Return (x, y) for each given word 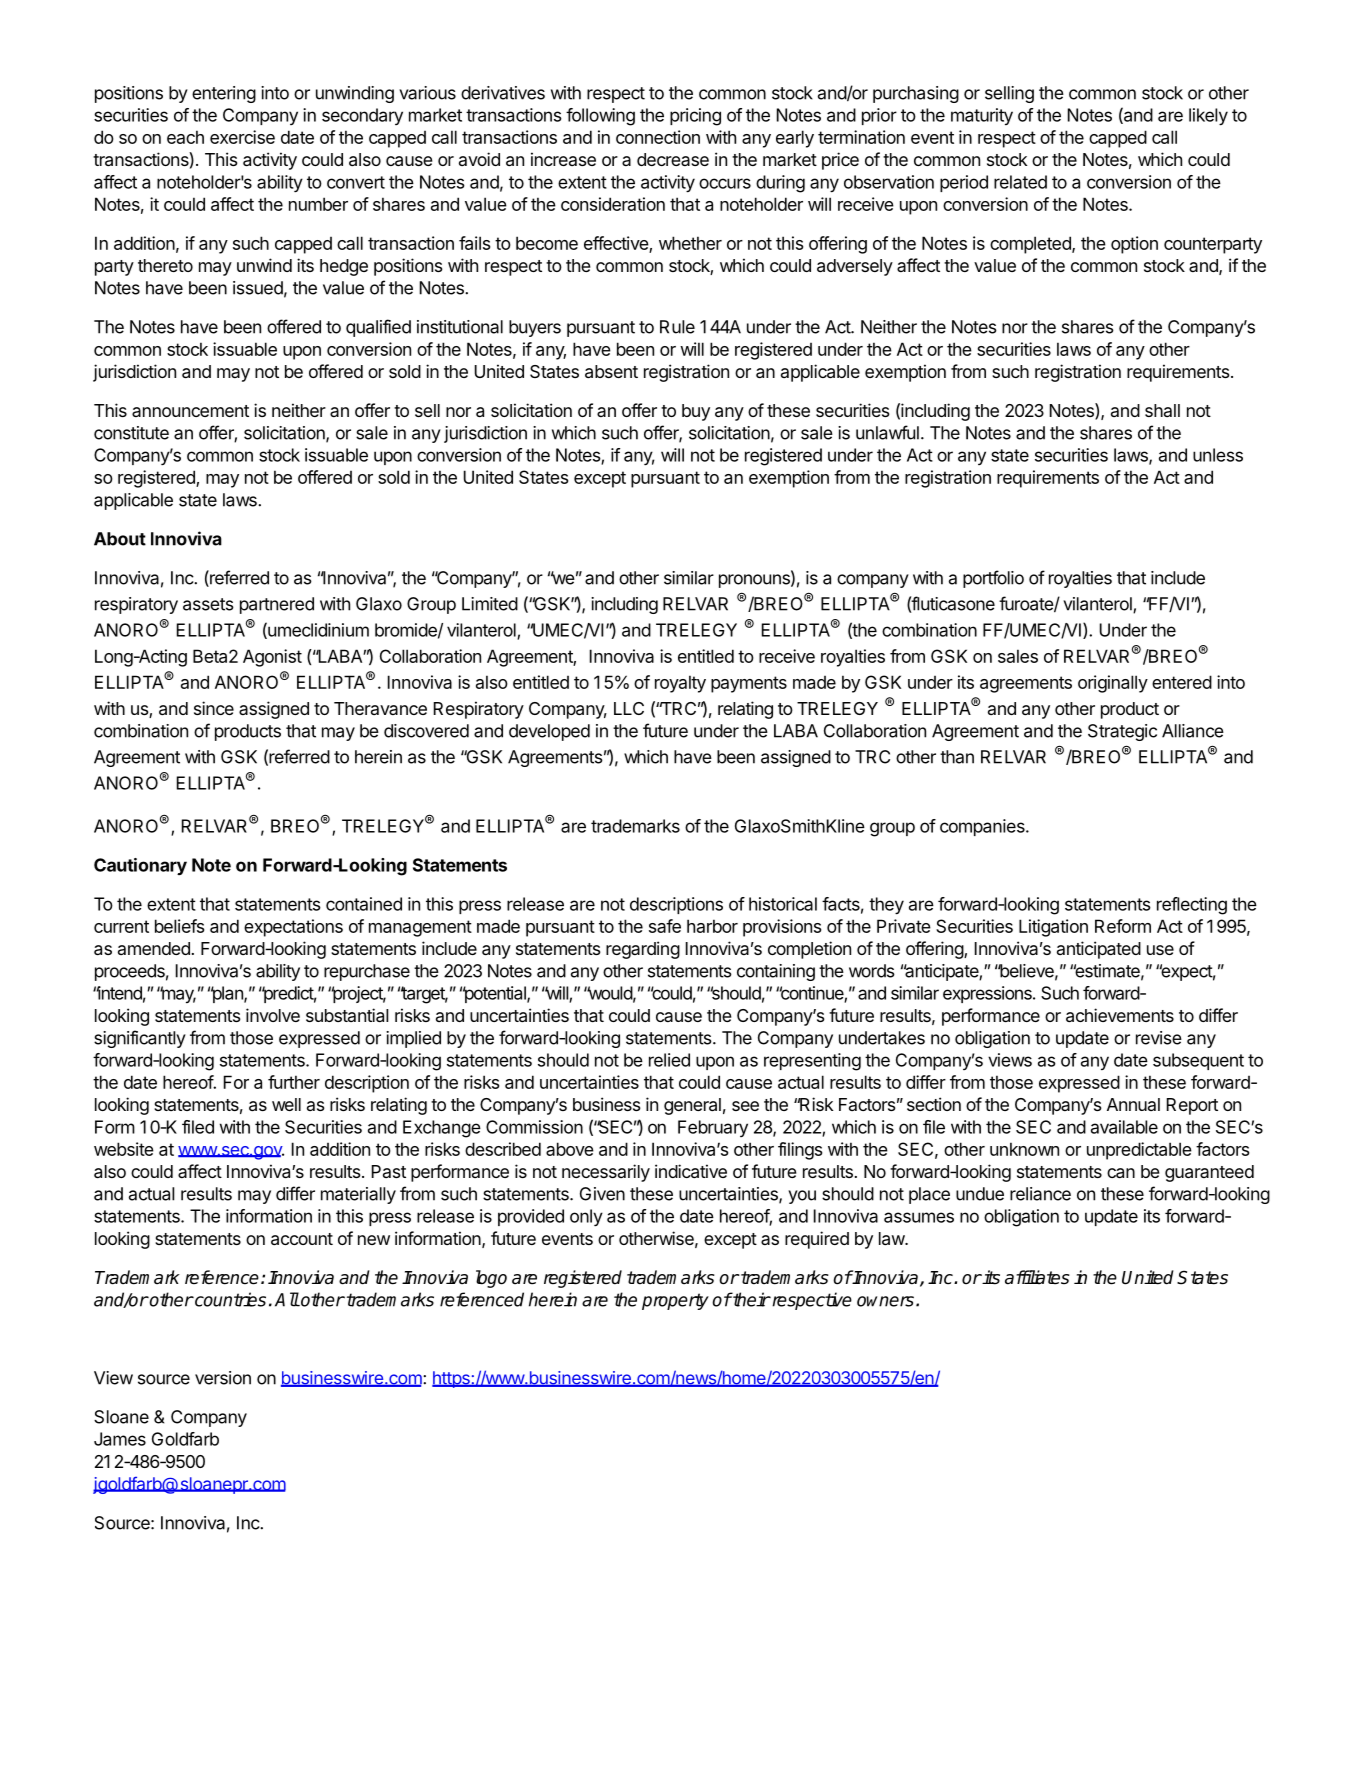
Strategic (1122, 732)
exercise (242, 137)
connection (658, 137)
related (1020, 182)
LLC (629, 708)
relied (669, 1060)
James (120, 1439)
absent (611, 371)
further (294, 1082)
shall (1162, 410)
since (214, 708)
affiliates (1037, 1277)
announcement (190, 411)
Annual (1133, 1104)
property (675, 1301)
